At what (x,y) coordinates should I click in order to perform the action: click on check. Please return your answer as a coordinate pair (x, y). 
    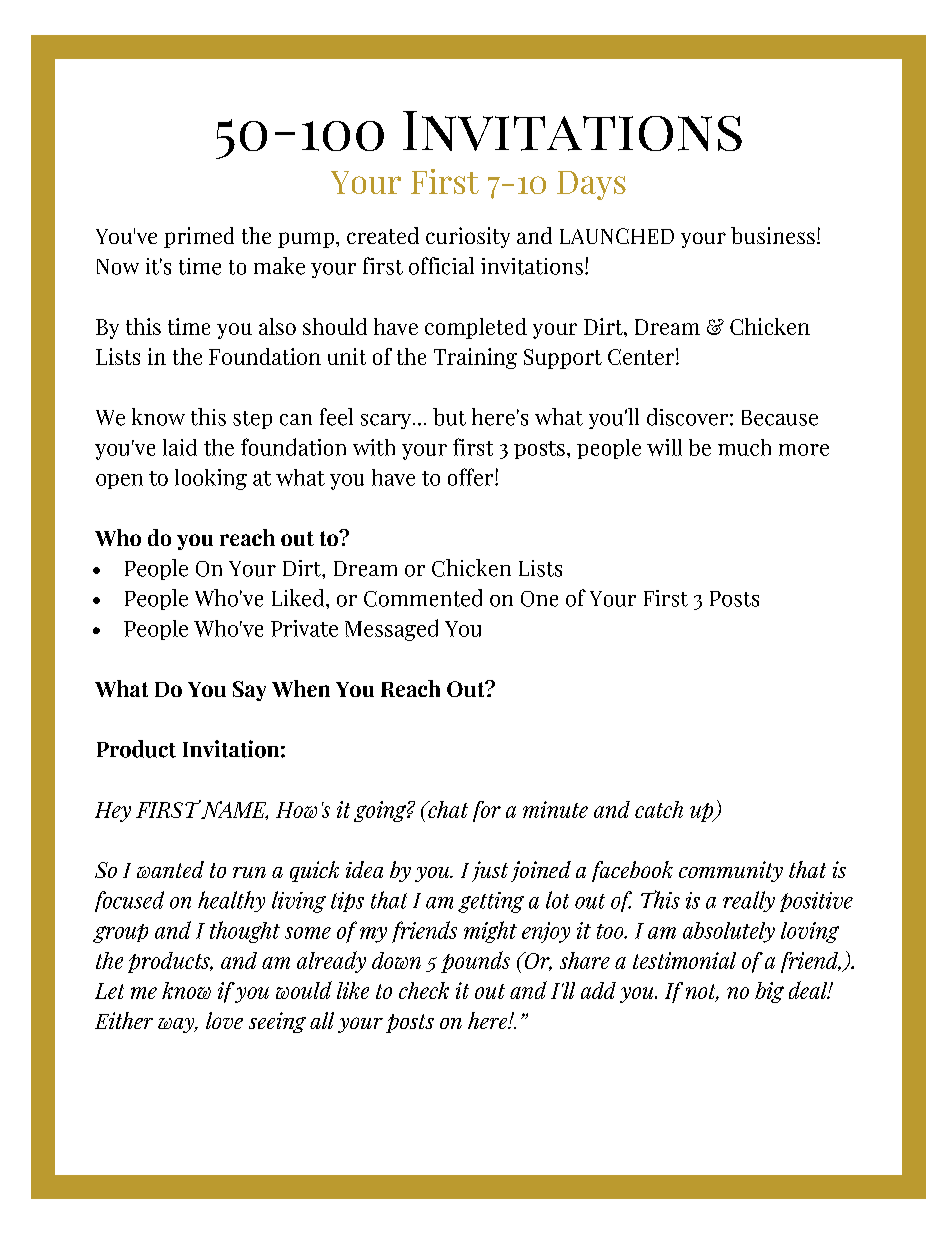
    Looking at the image, I should click on (424, 990).
